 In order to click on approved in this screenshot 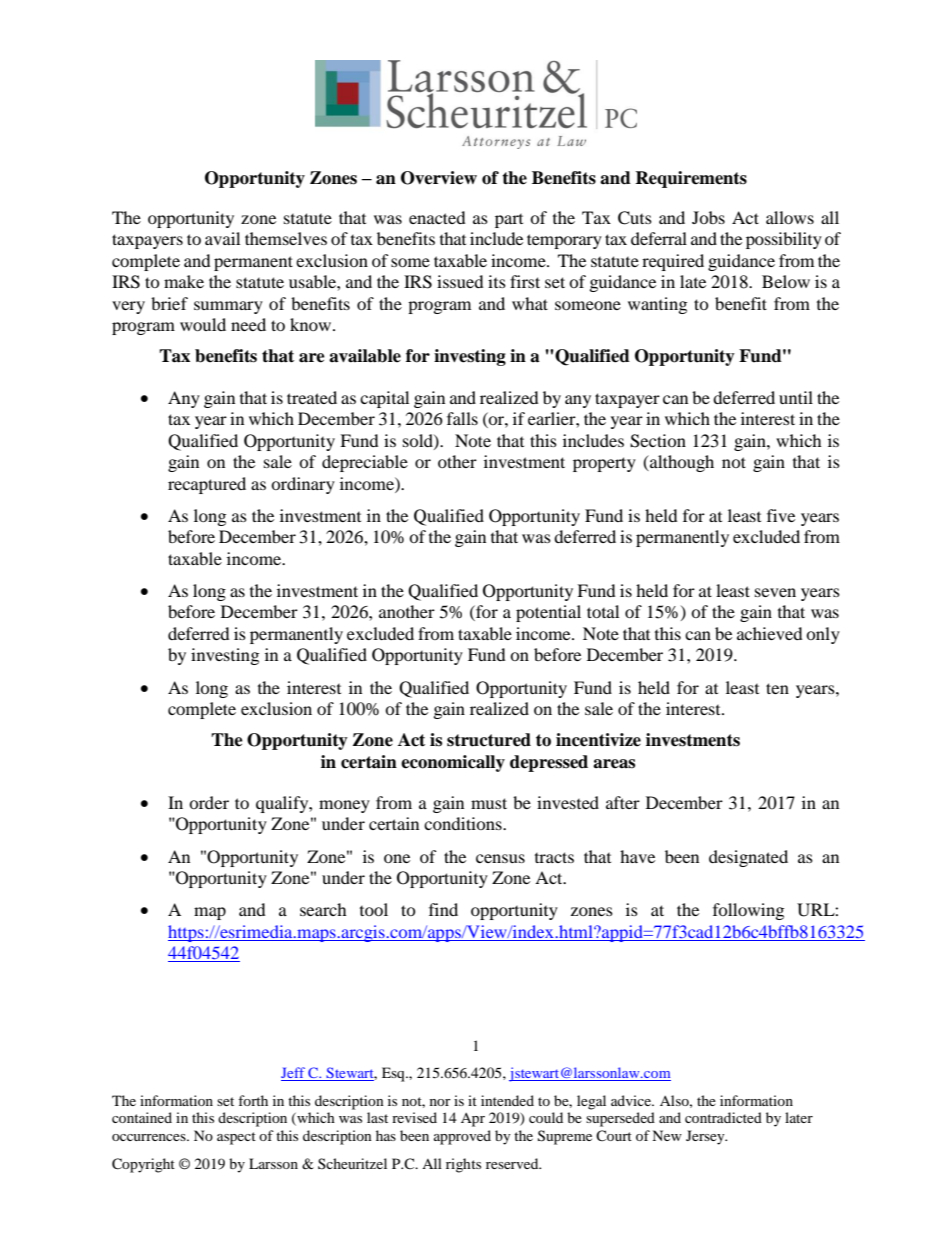, I will do `click(462, 1137)`.
